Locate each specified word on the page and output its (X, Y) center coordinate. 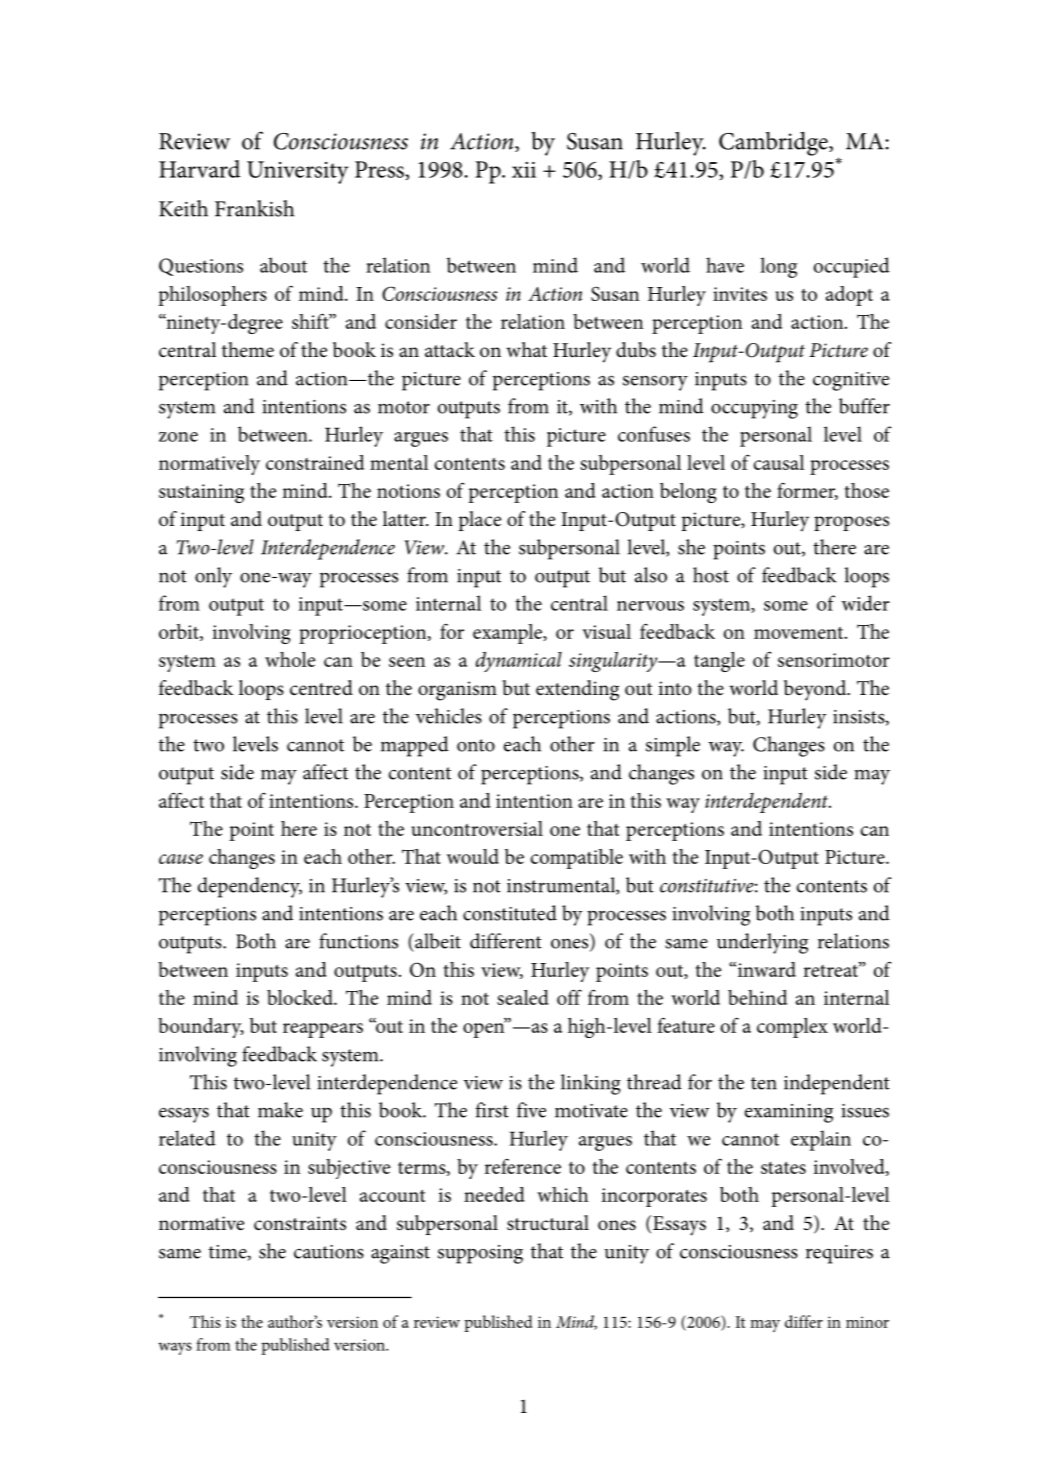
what (526, 349)
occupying (754, 409)
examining (789, 1113)
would (473, 856)
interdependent (768, 802)
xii (524, 170)
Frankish (254, 208)
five (531, 1110)
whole (290, 659)
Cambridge (774, 144)
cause (181, 859)
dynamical (519, 661)
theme (248, 350)
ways (175, 1348)
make (280, 1110)
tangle (719, 662)
